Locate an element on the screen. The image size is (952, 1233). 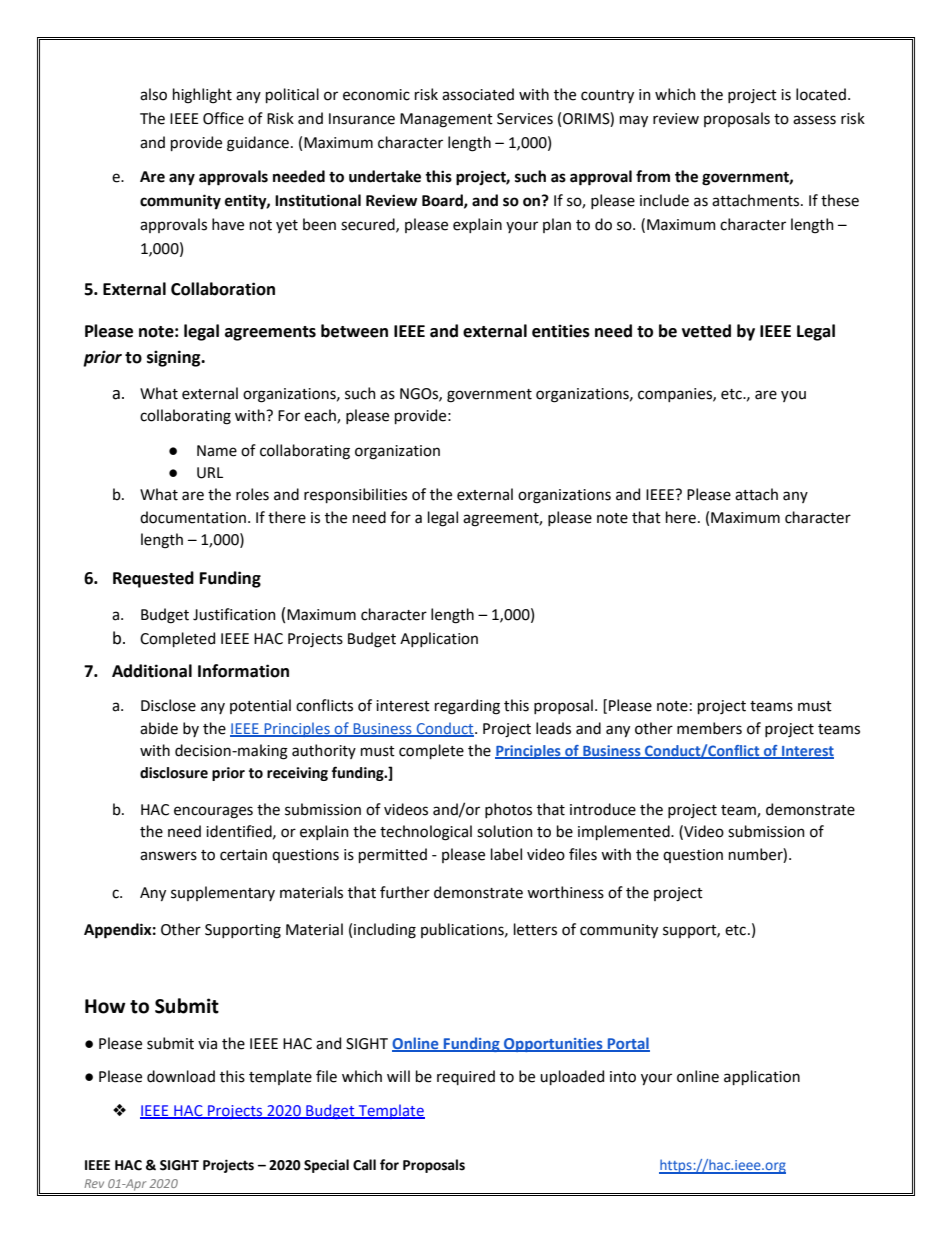
vetted is located at coordinates (706, 331).
